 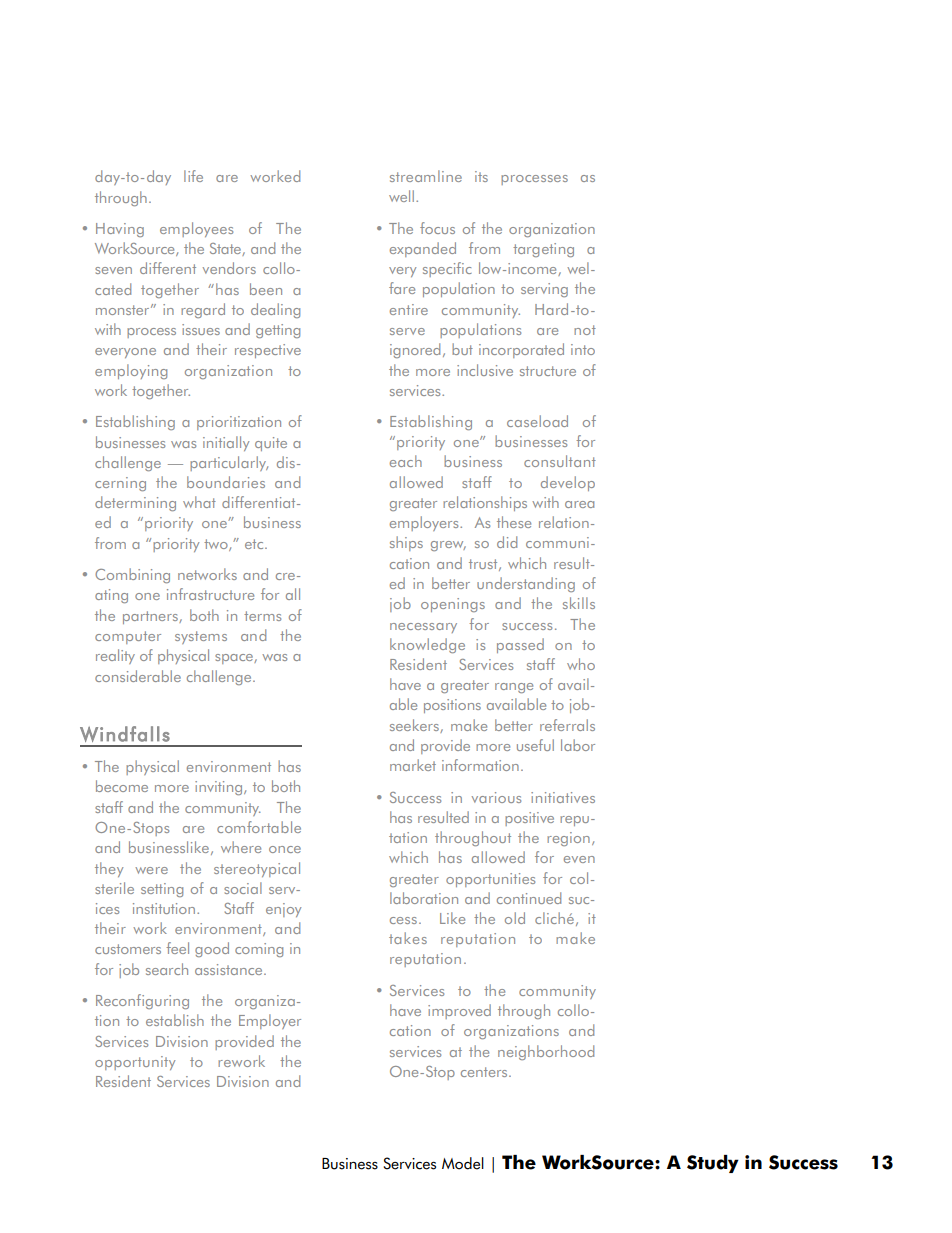 What do you see at coordinates (581, 664) in the document?
I see `who` at bounding box center [581, 664].
